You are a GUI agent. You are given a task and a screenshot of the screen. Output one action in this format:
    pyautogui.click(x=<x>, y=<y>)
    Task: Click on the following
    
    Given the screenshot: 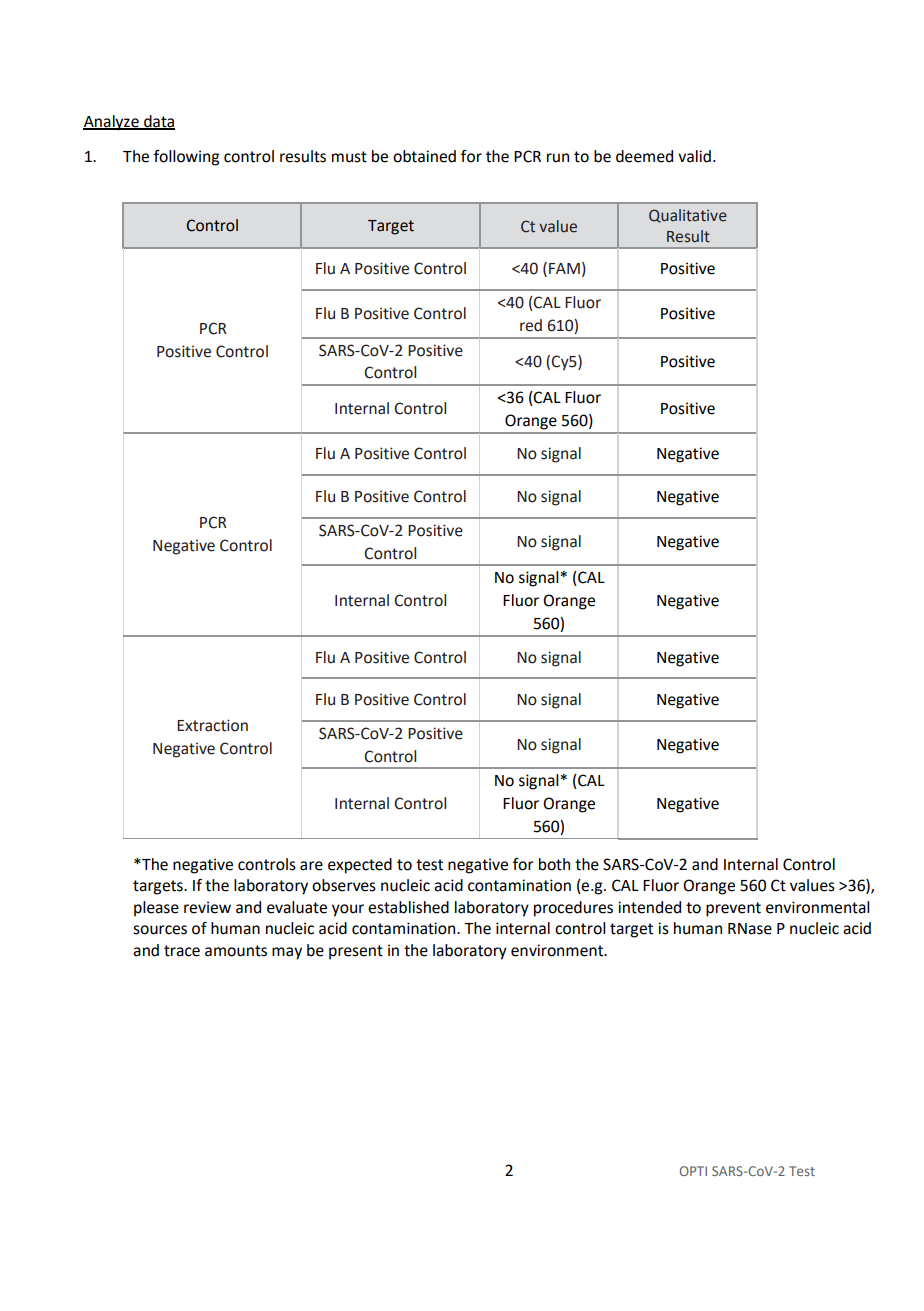 What is the action you would take?
    pyautogui.click(x=186, y=158)
